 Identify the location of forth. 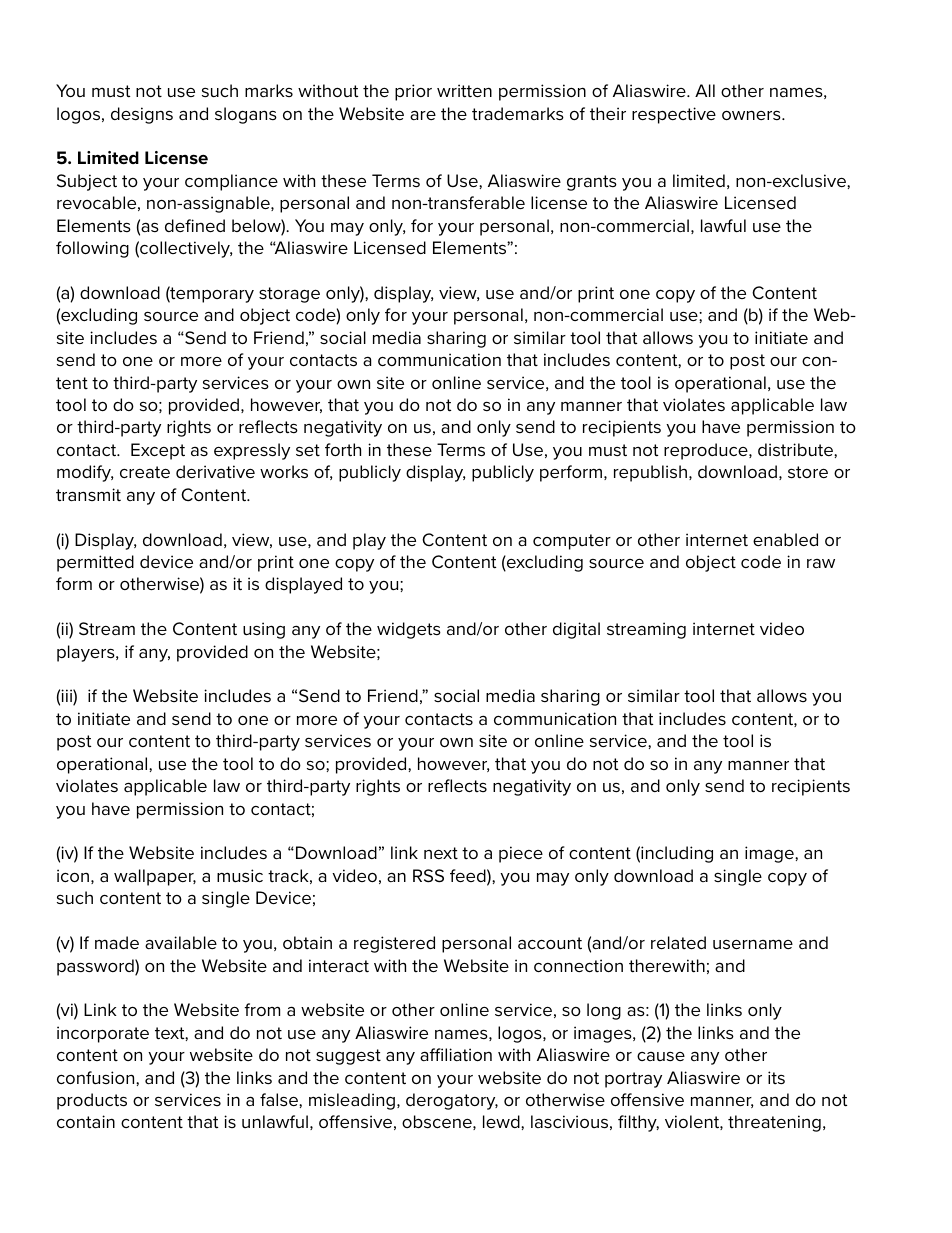
(343, 450).
